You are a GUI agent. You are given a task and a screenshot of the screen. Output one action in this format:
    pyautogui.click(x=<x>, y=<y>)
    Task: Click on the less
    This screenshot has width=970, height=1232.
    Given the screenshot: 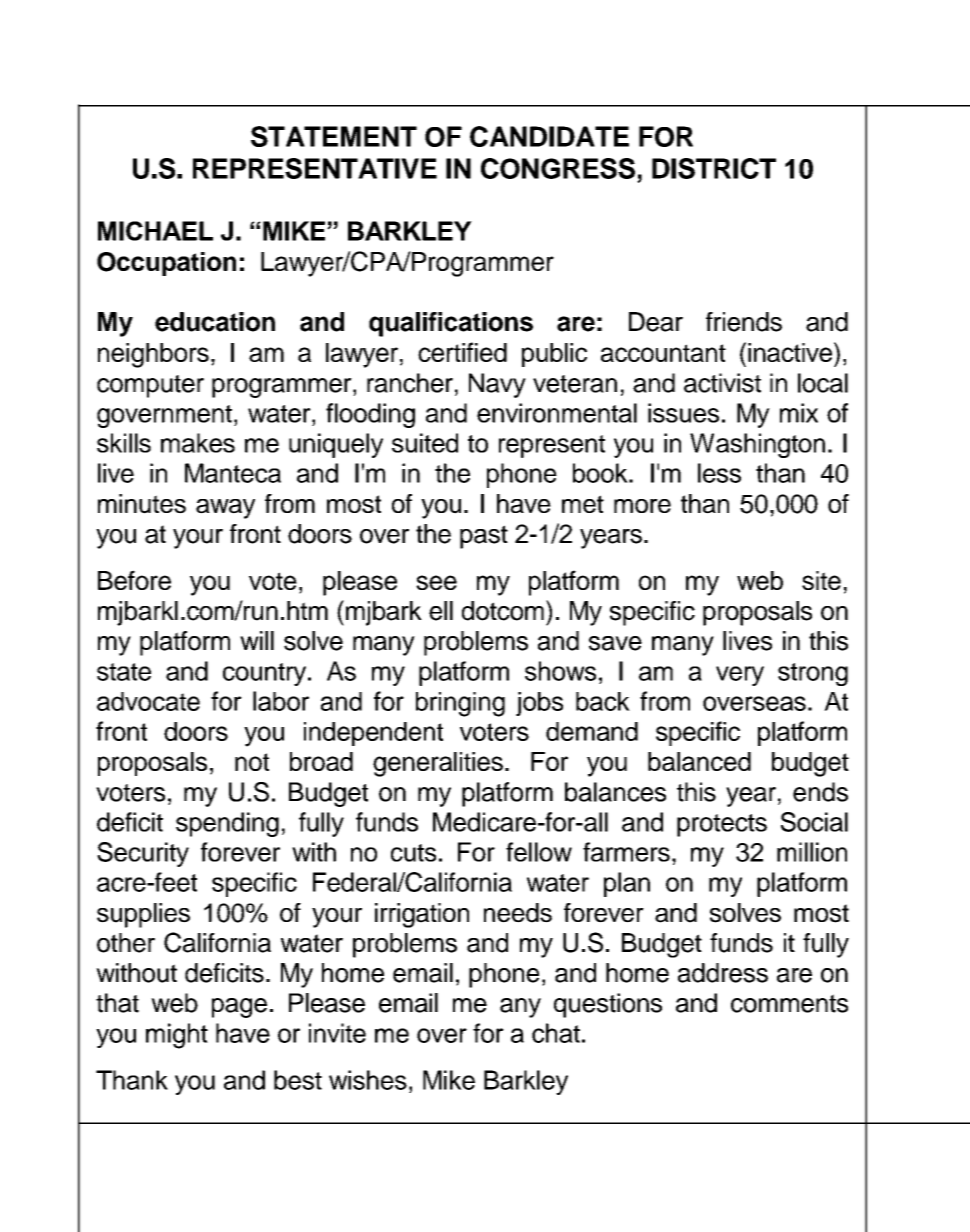 What is the action you would take?
    pyautogui.click(x=719, y=473)
